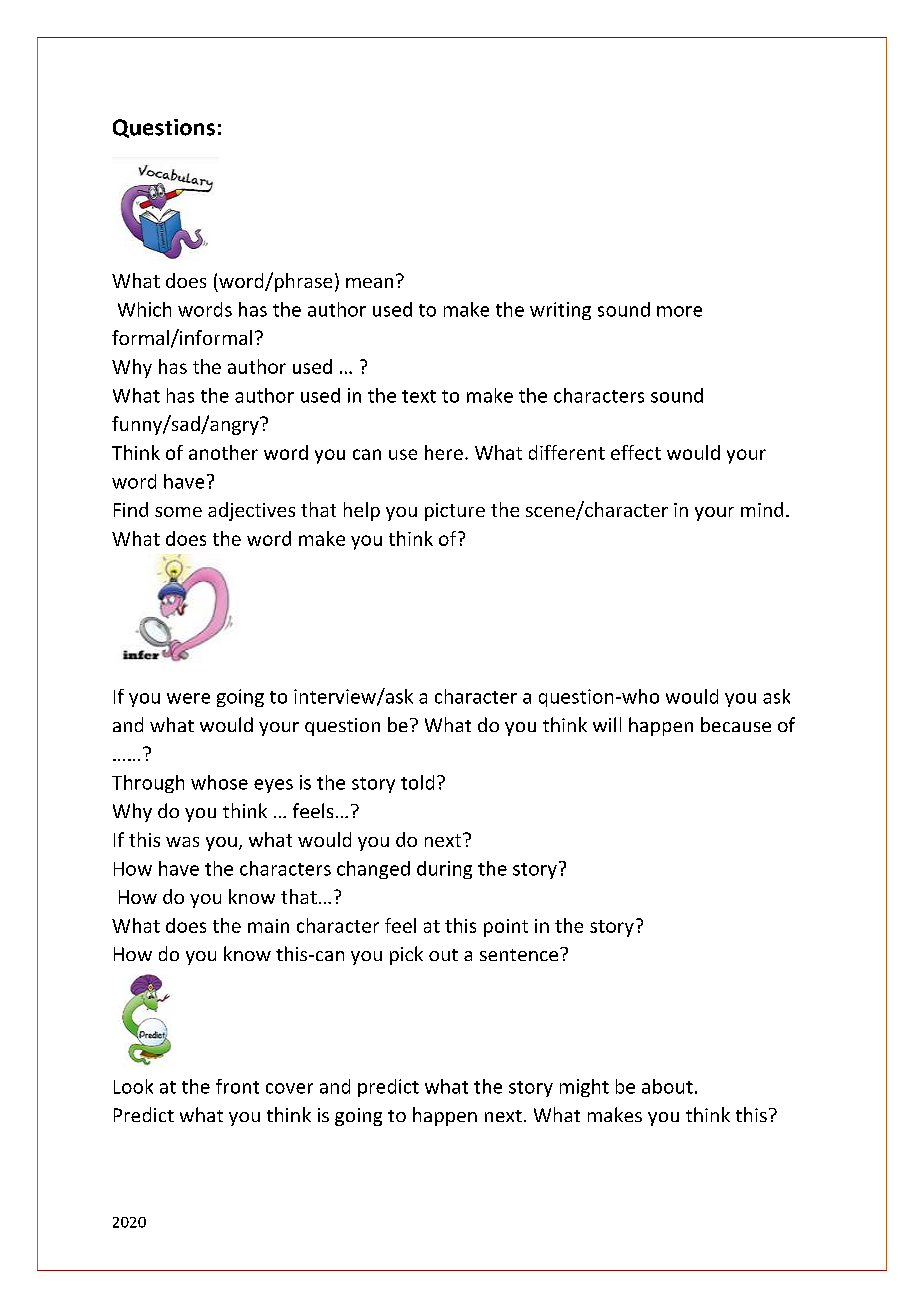 This screenshot has width=924, height=1308. I want to click on Which, so click(144, 309).
